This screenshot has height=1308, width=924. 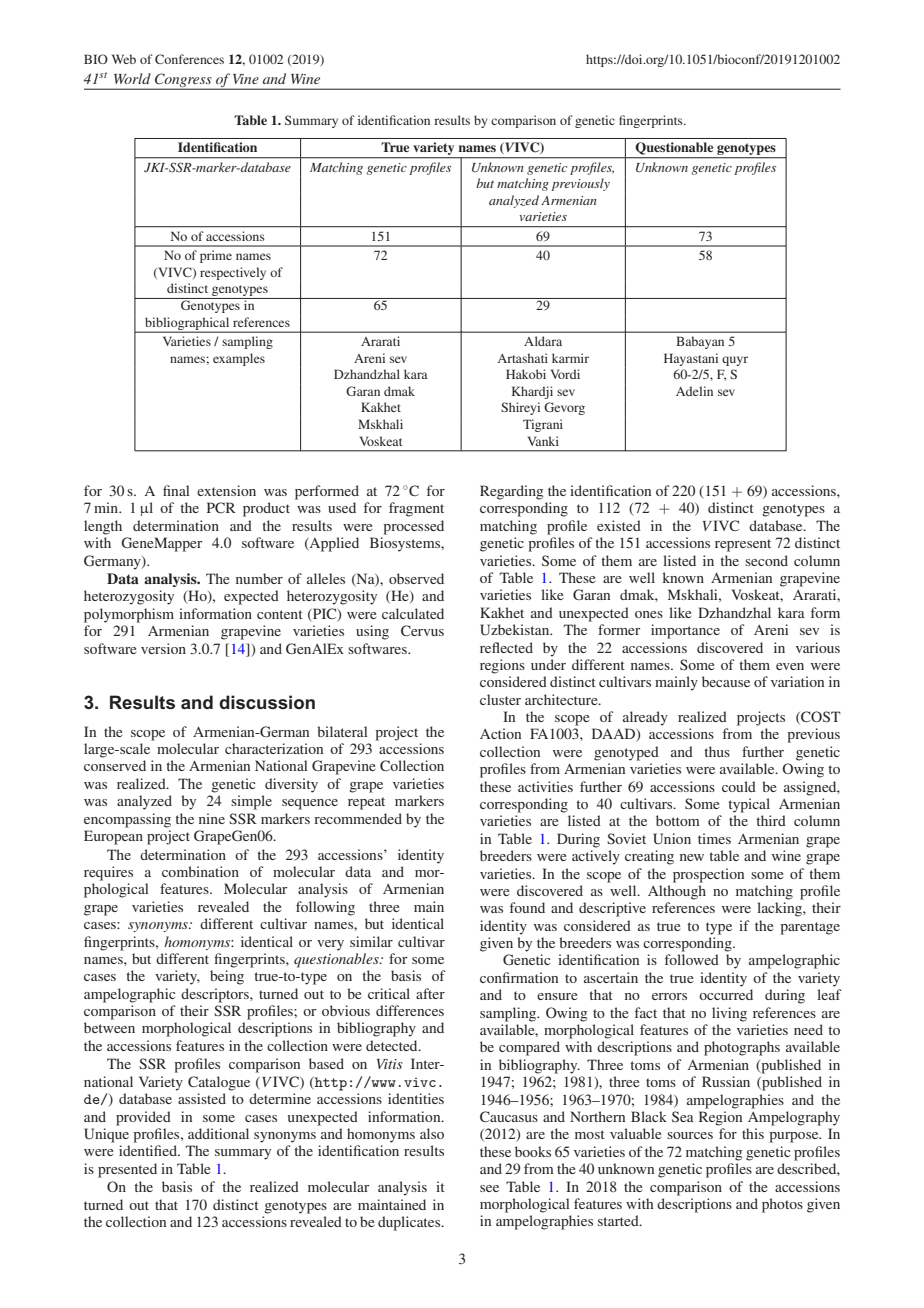 What do you see at coordinates (227, 977) in the screenshot?
I see `being` at bounding box center [227, 977].
